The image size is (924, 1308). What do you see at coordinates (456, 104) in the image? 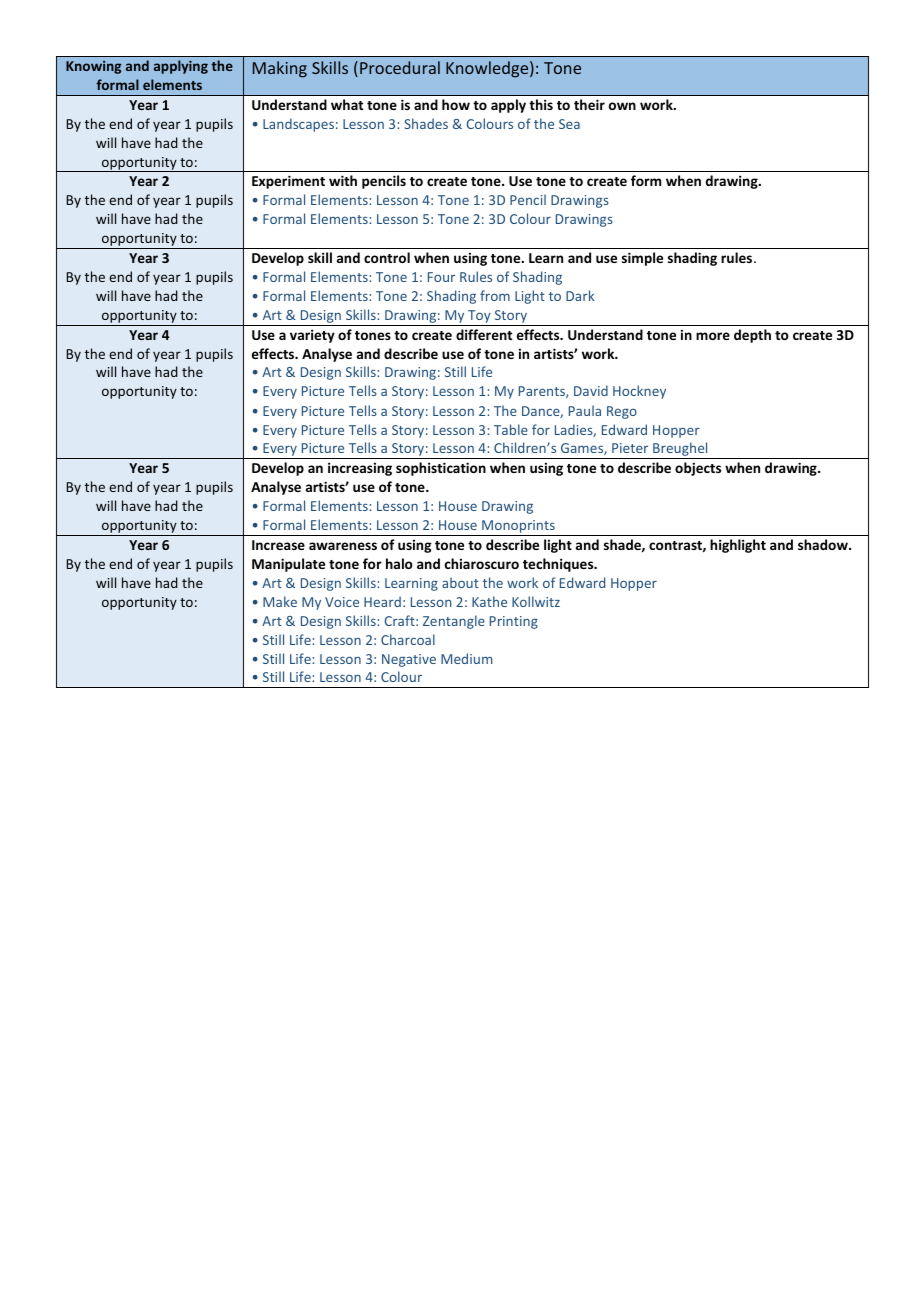
I see `how` at bounding box center [456, 104].
